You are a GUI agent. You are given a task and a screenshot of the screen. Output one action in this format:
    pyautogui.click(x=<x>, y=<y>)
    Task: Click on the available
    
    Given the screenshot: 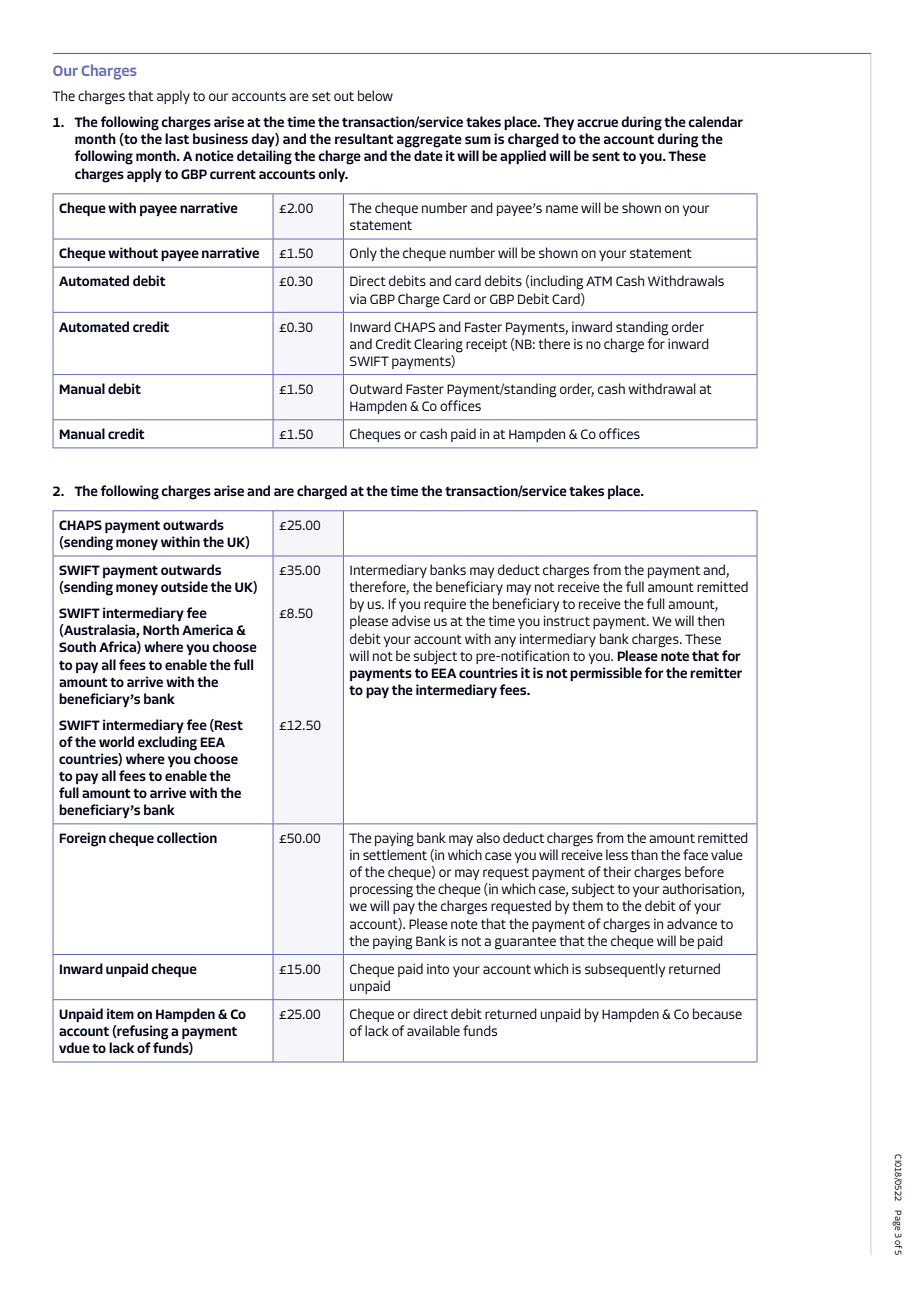 What is the action you would take?
    pyautogui.click(x=433, y=1030)
